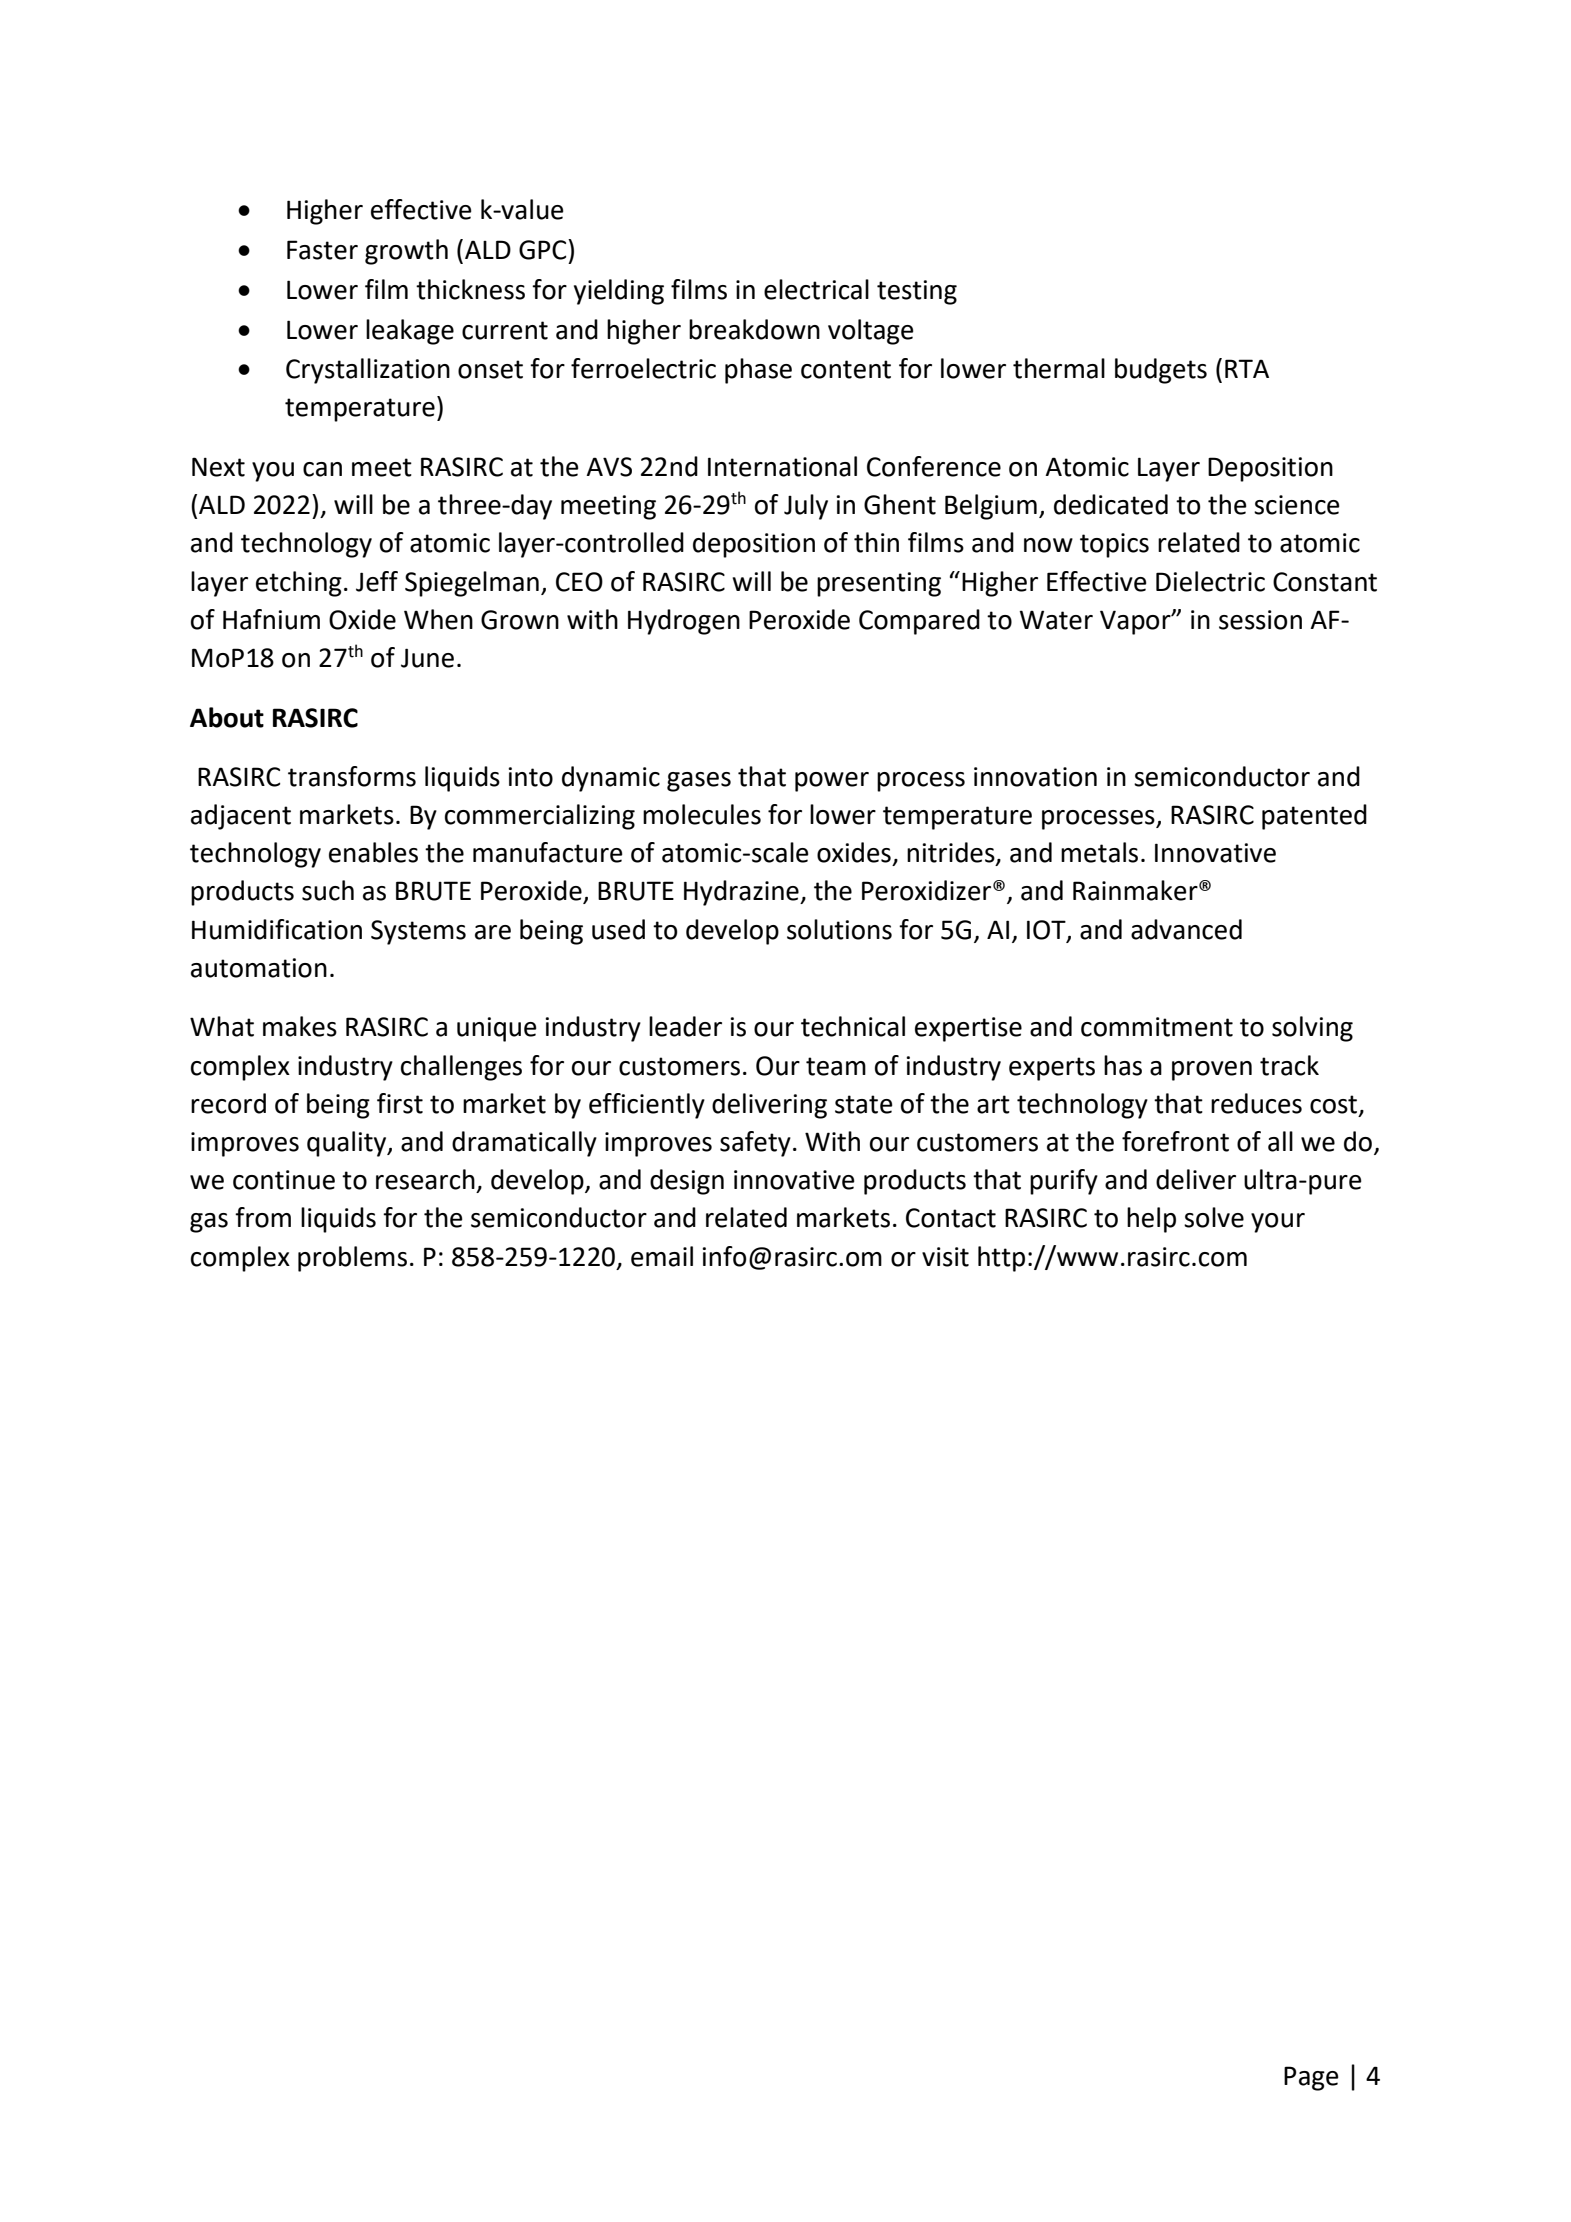 This page has width=1571, height=2222. I want to click on quality, so click(348, 1144).
